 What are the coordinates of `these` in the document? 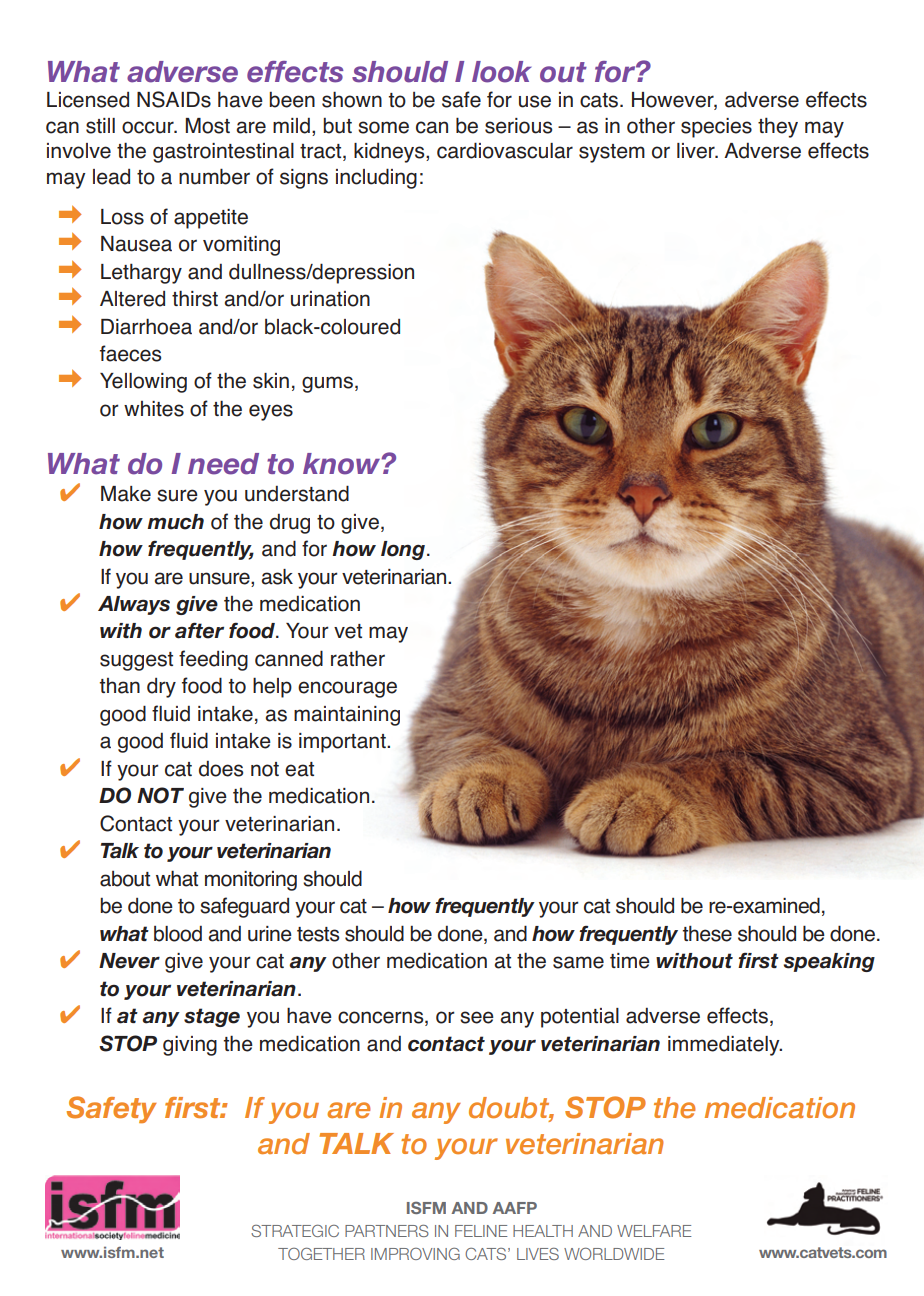 It's located at (707, 933).
